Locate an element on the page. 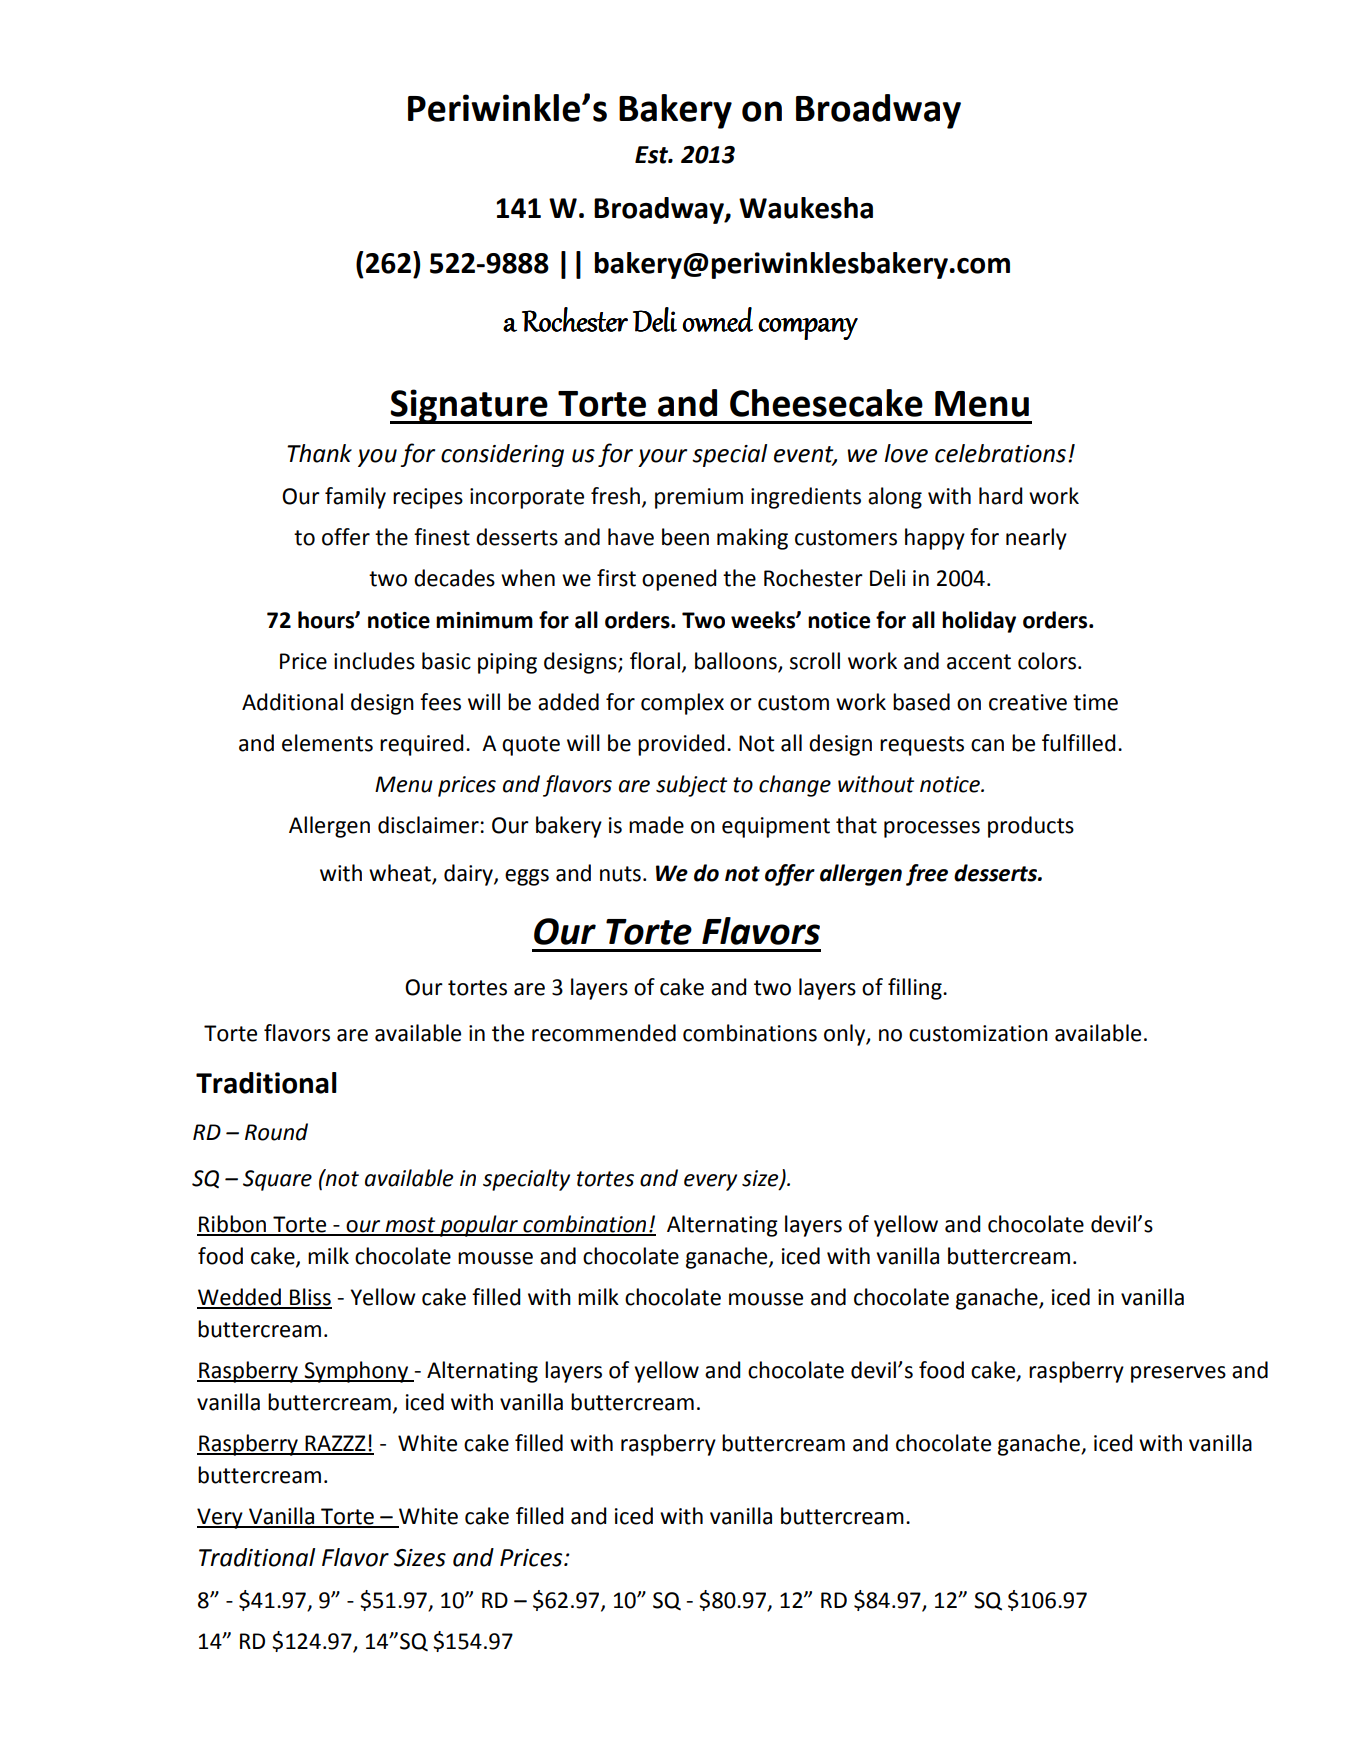 The height and width of the document is (1764, 1363). Signature is located at coordinates (470, 406).
